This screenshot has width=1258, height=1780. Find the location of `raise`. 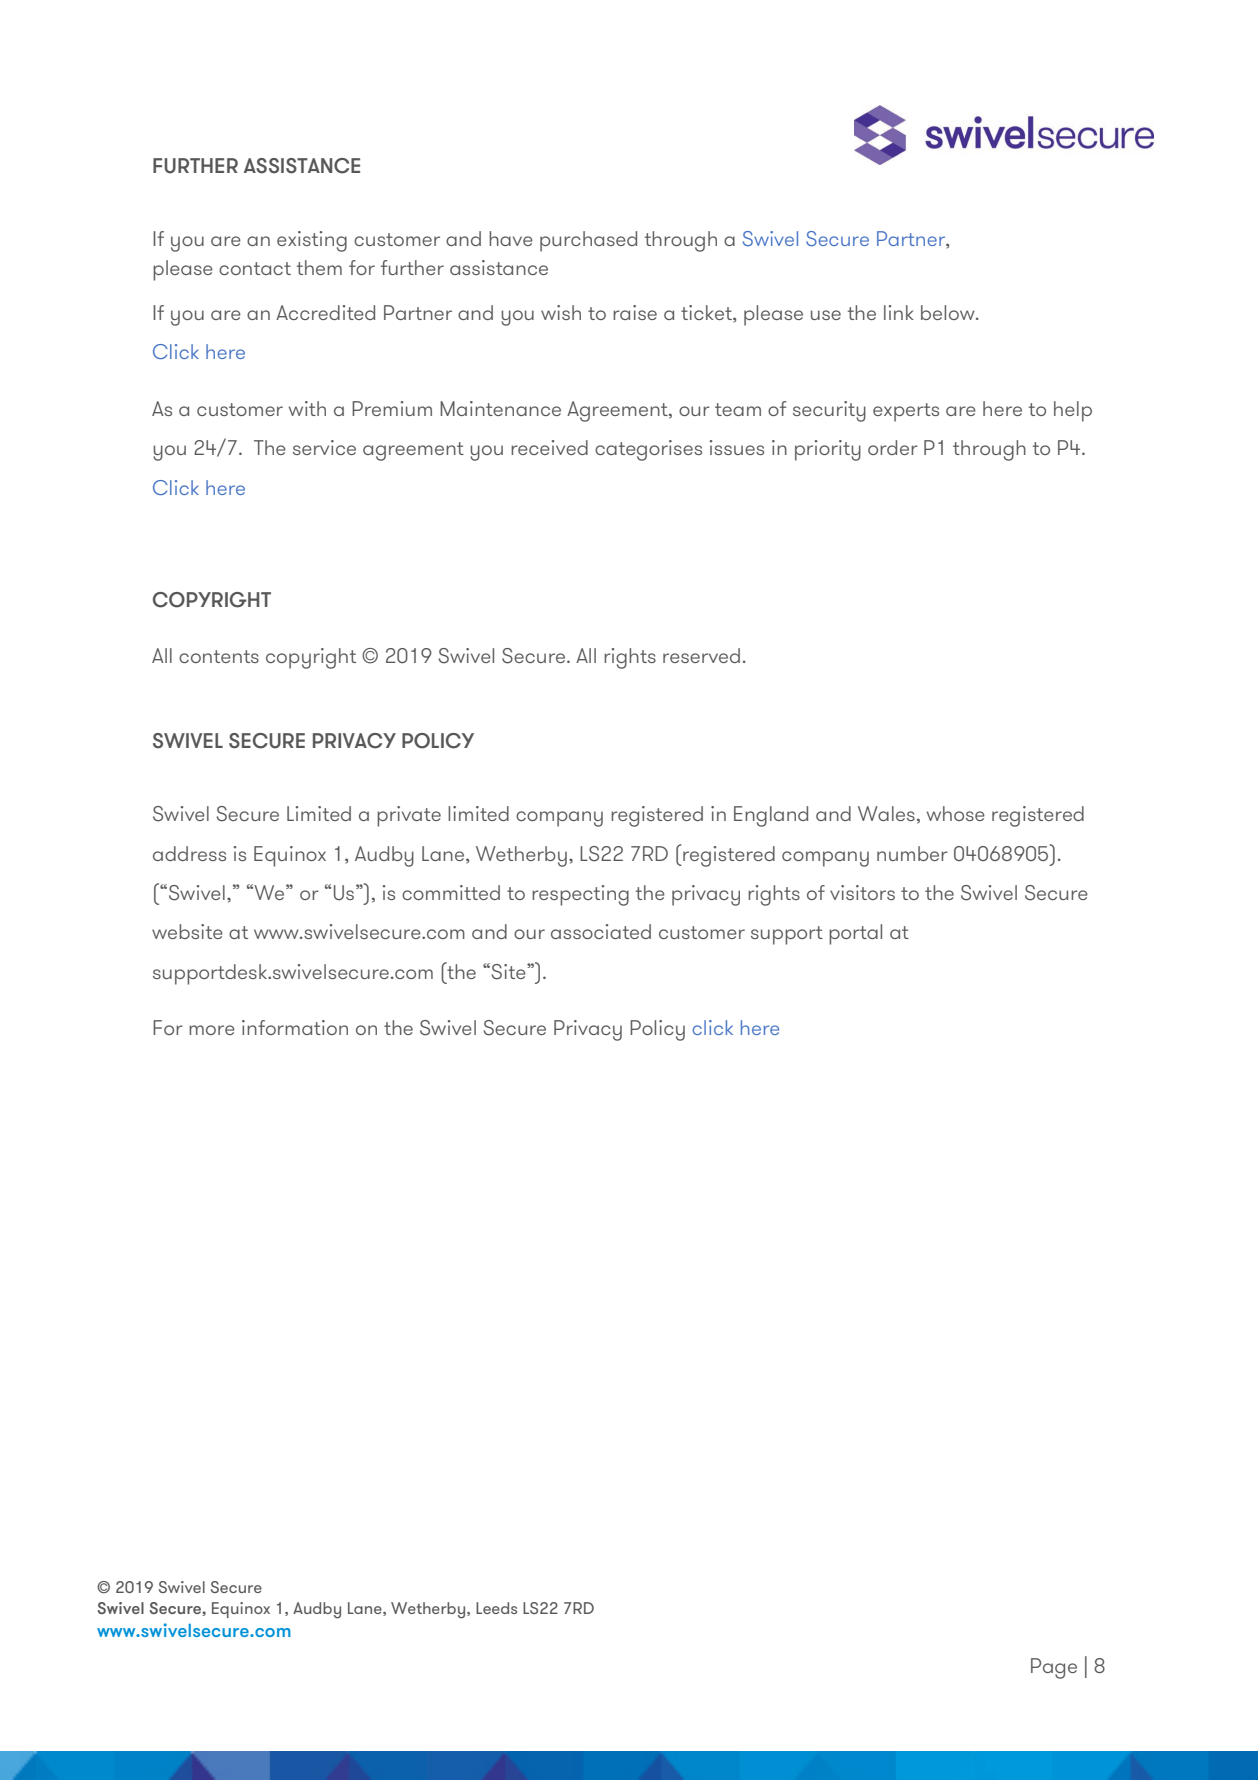

raise is located at coordinates (635, 312).
